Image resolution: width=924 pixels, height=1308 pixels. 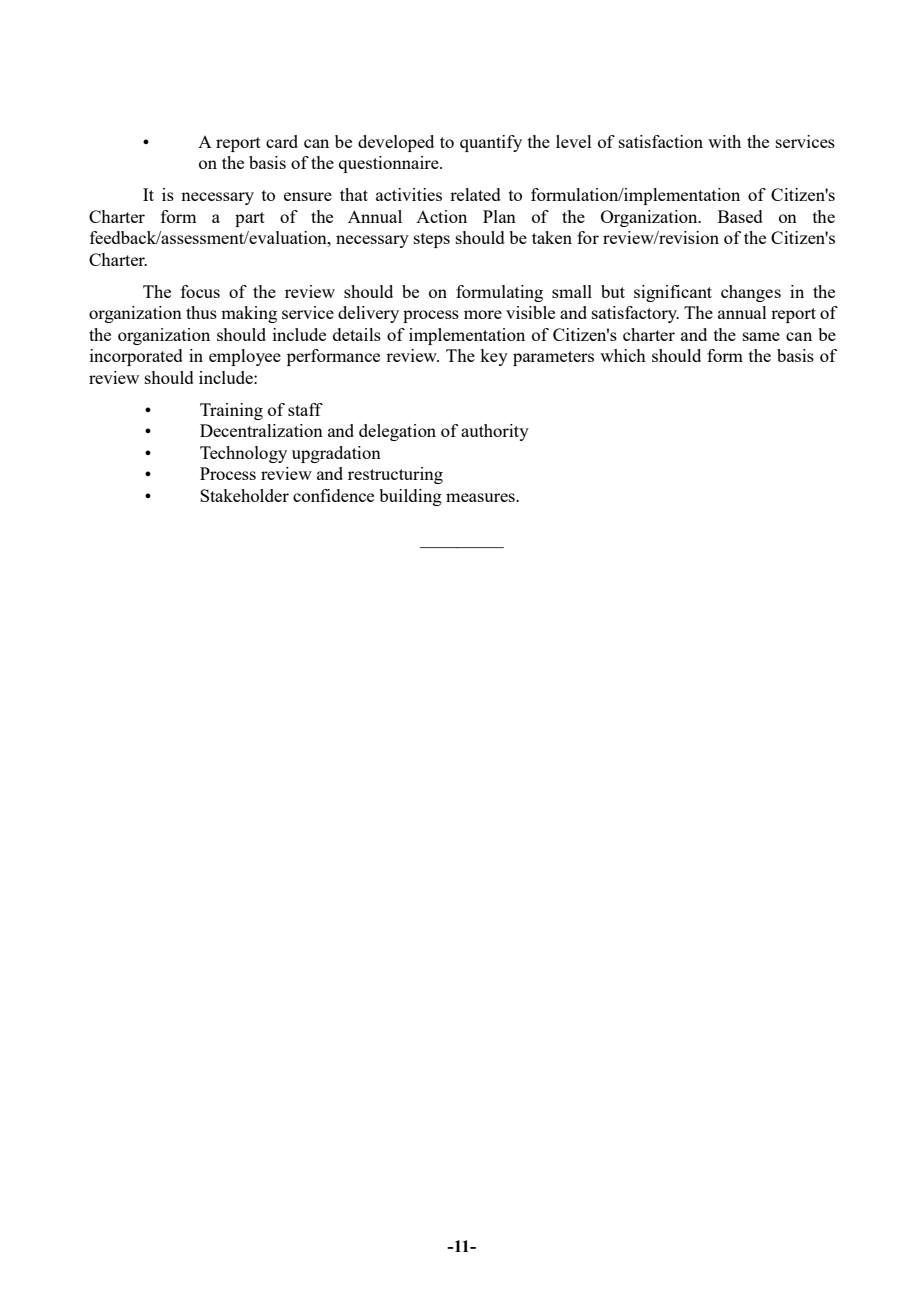 What do you see at coordinates (432, 240) in the screenshot?
I see `steps` at bounding box center [432, 240].
